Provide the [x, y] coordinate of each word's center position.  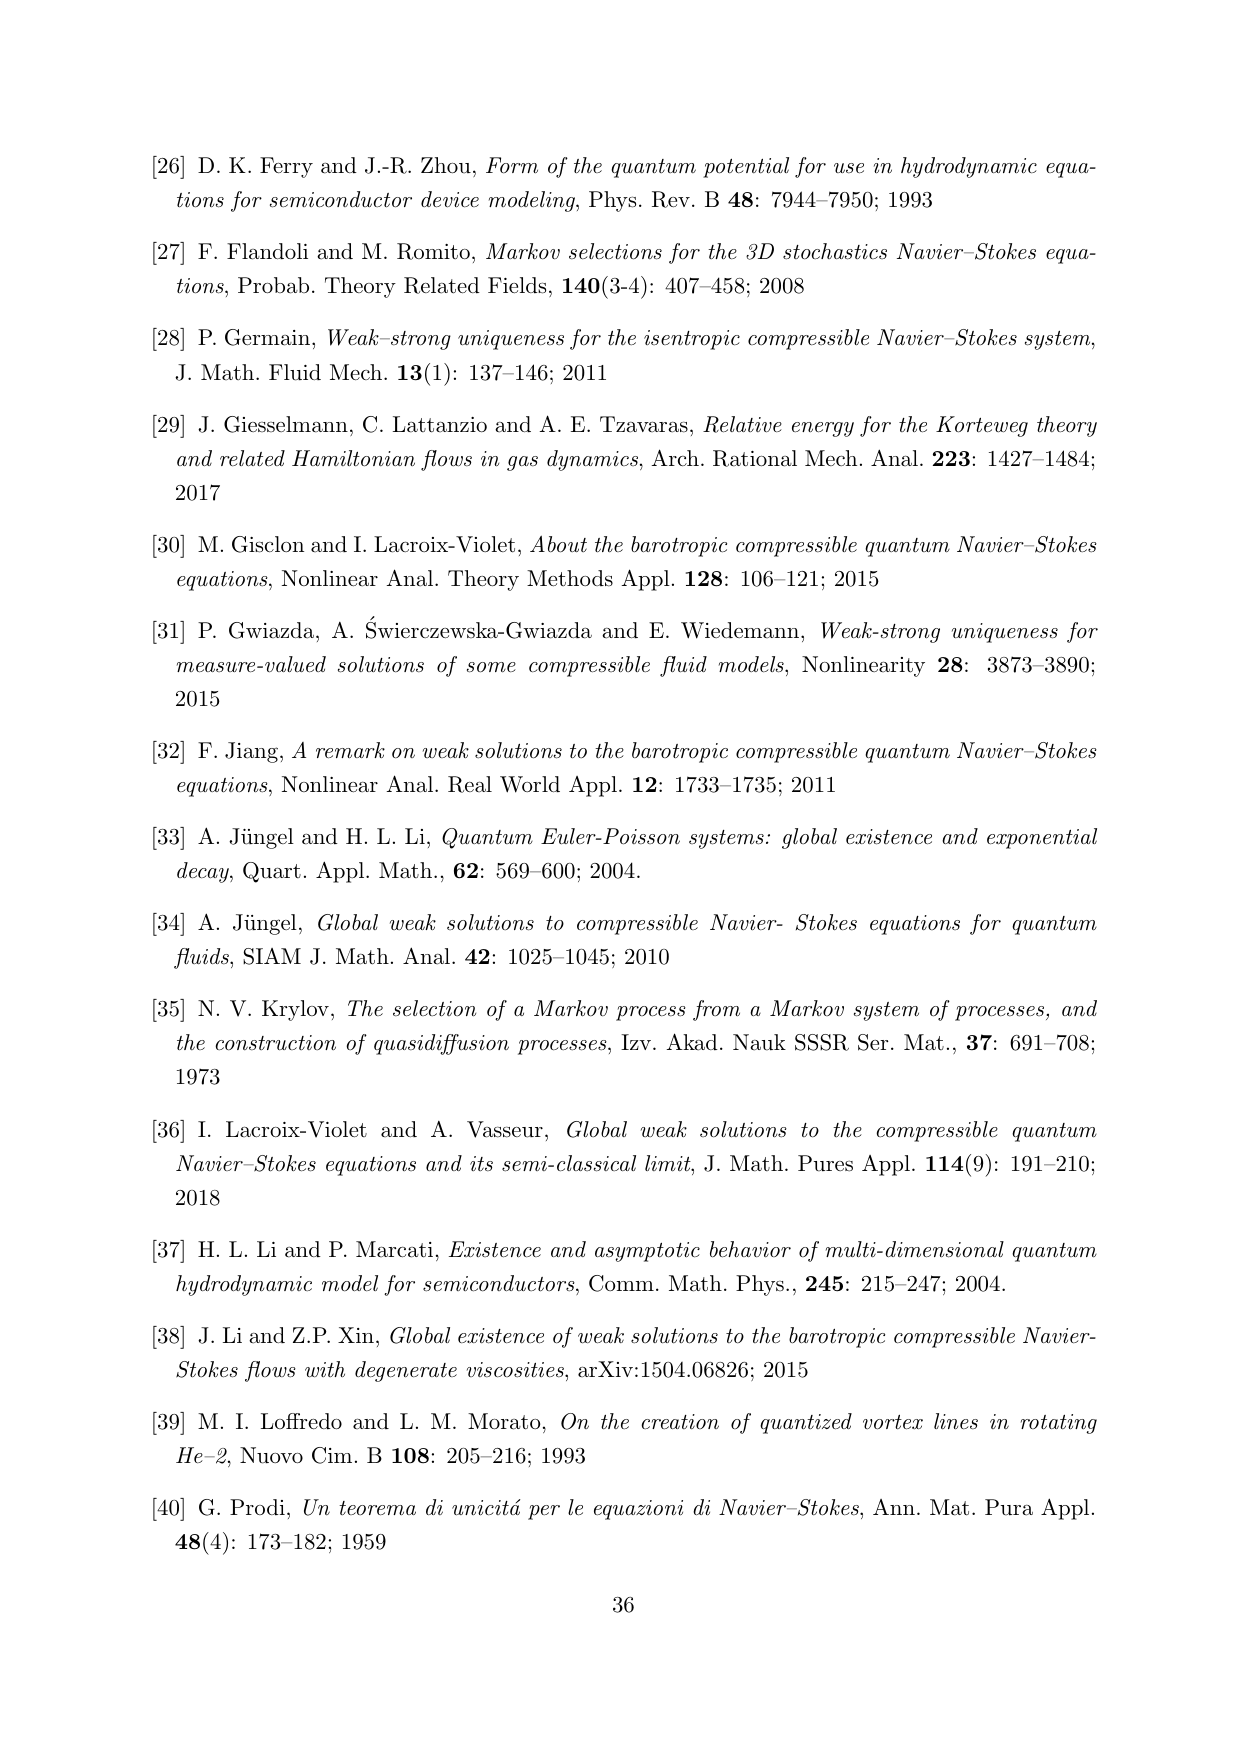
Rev [671, 199]
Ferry [286, 167]
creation [680, 1422]
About [558, 544]
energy [823, 429]
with [325, 1369]
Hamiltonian [353, 458]
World [530, 784]
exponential [1042, 838]
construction [275, 1043]
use [849, 168]
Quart [272, 872]
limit [669, 1163]
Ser [873, 1042]
